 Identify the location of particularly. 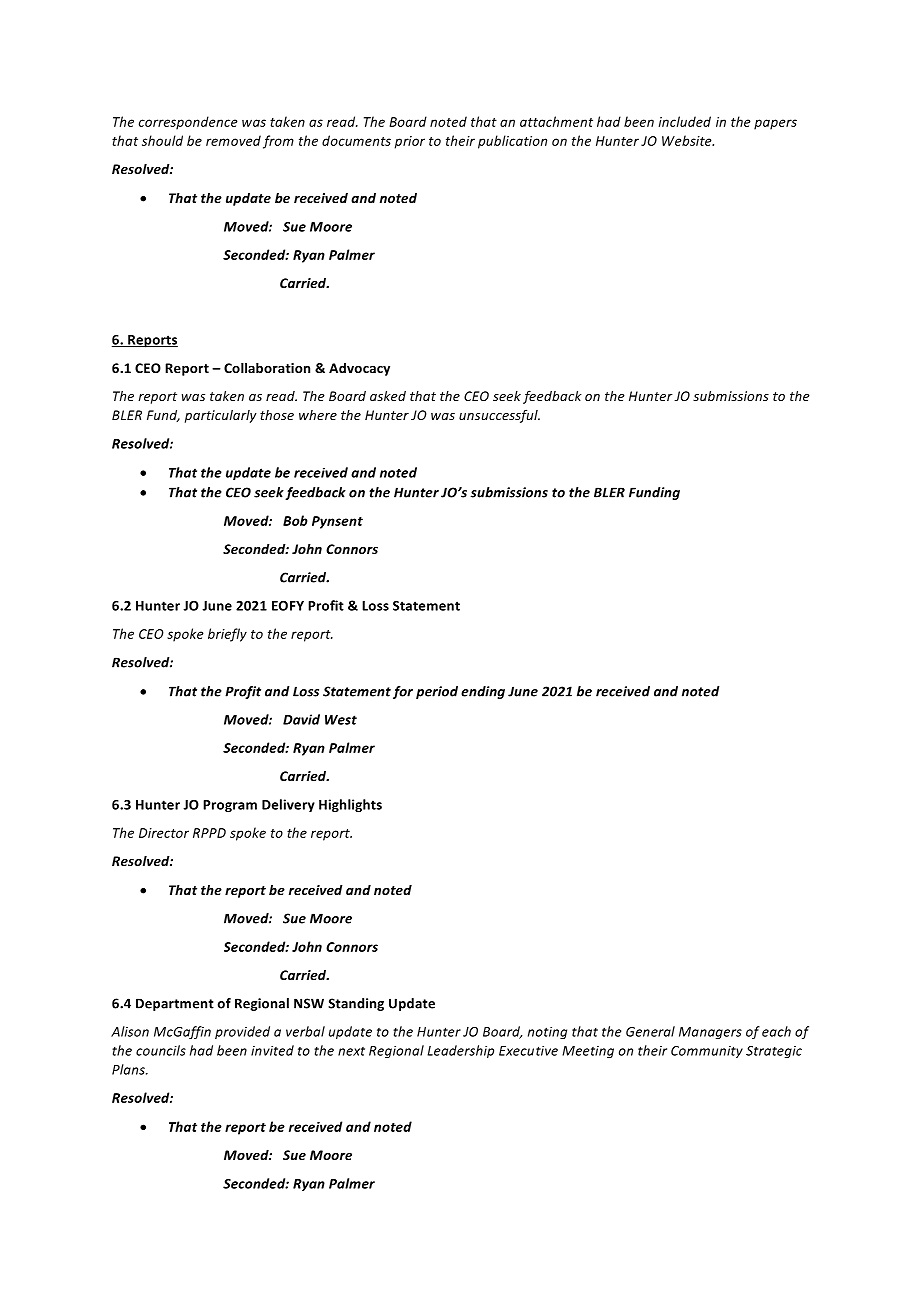
(221, 416).
